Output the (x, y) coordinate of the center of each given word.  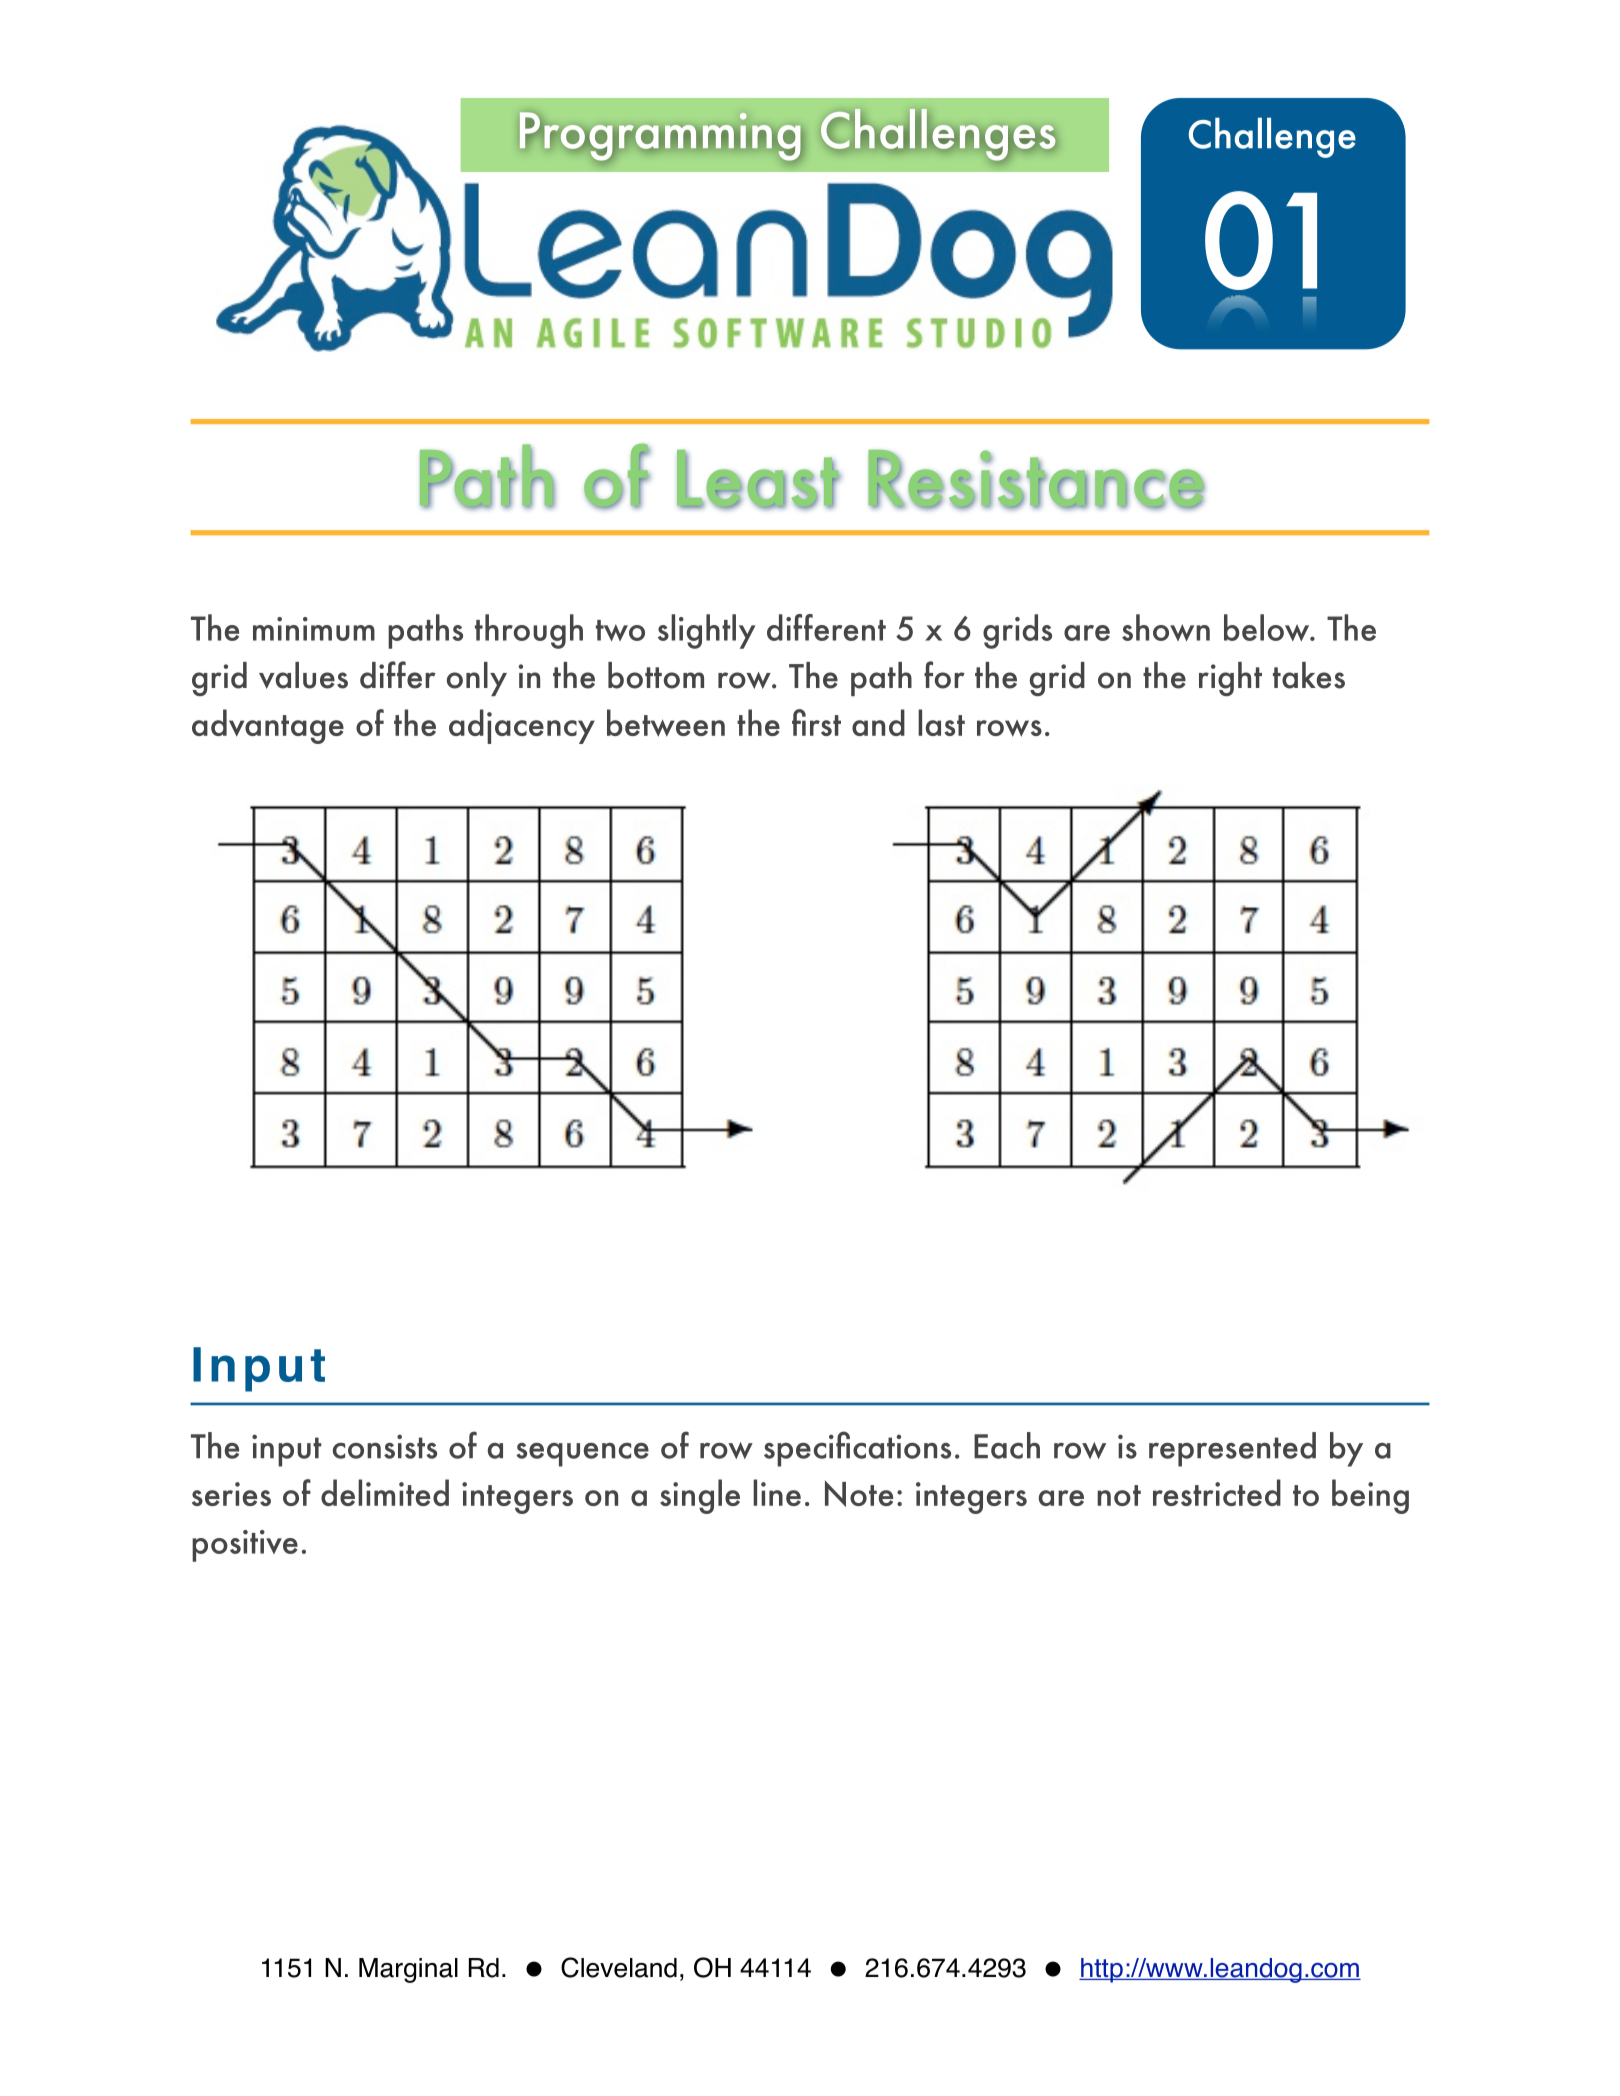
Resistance (1036, 479)
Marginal (408, 1970)
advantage (268, 726)
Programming (661, 136)
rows (1009, 728)
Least (759, 479)
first (816, 722)
